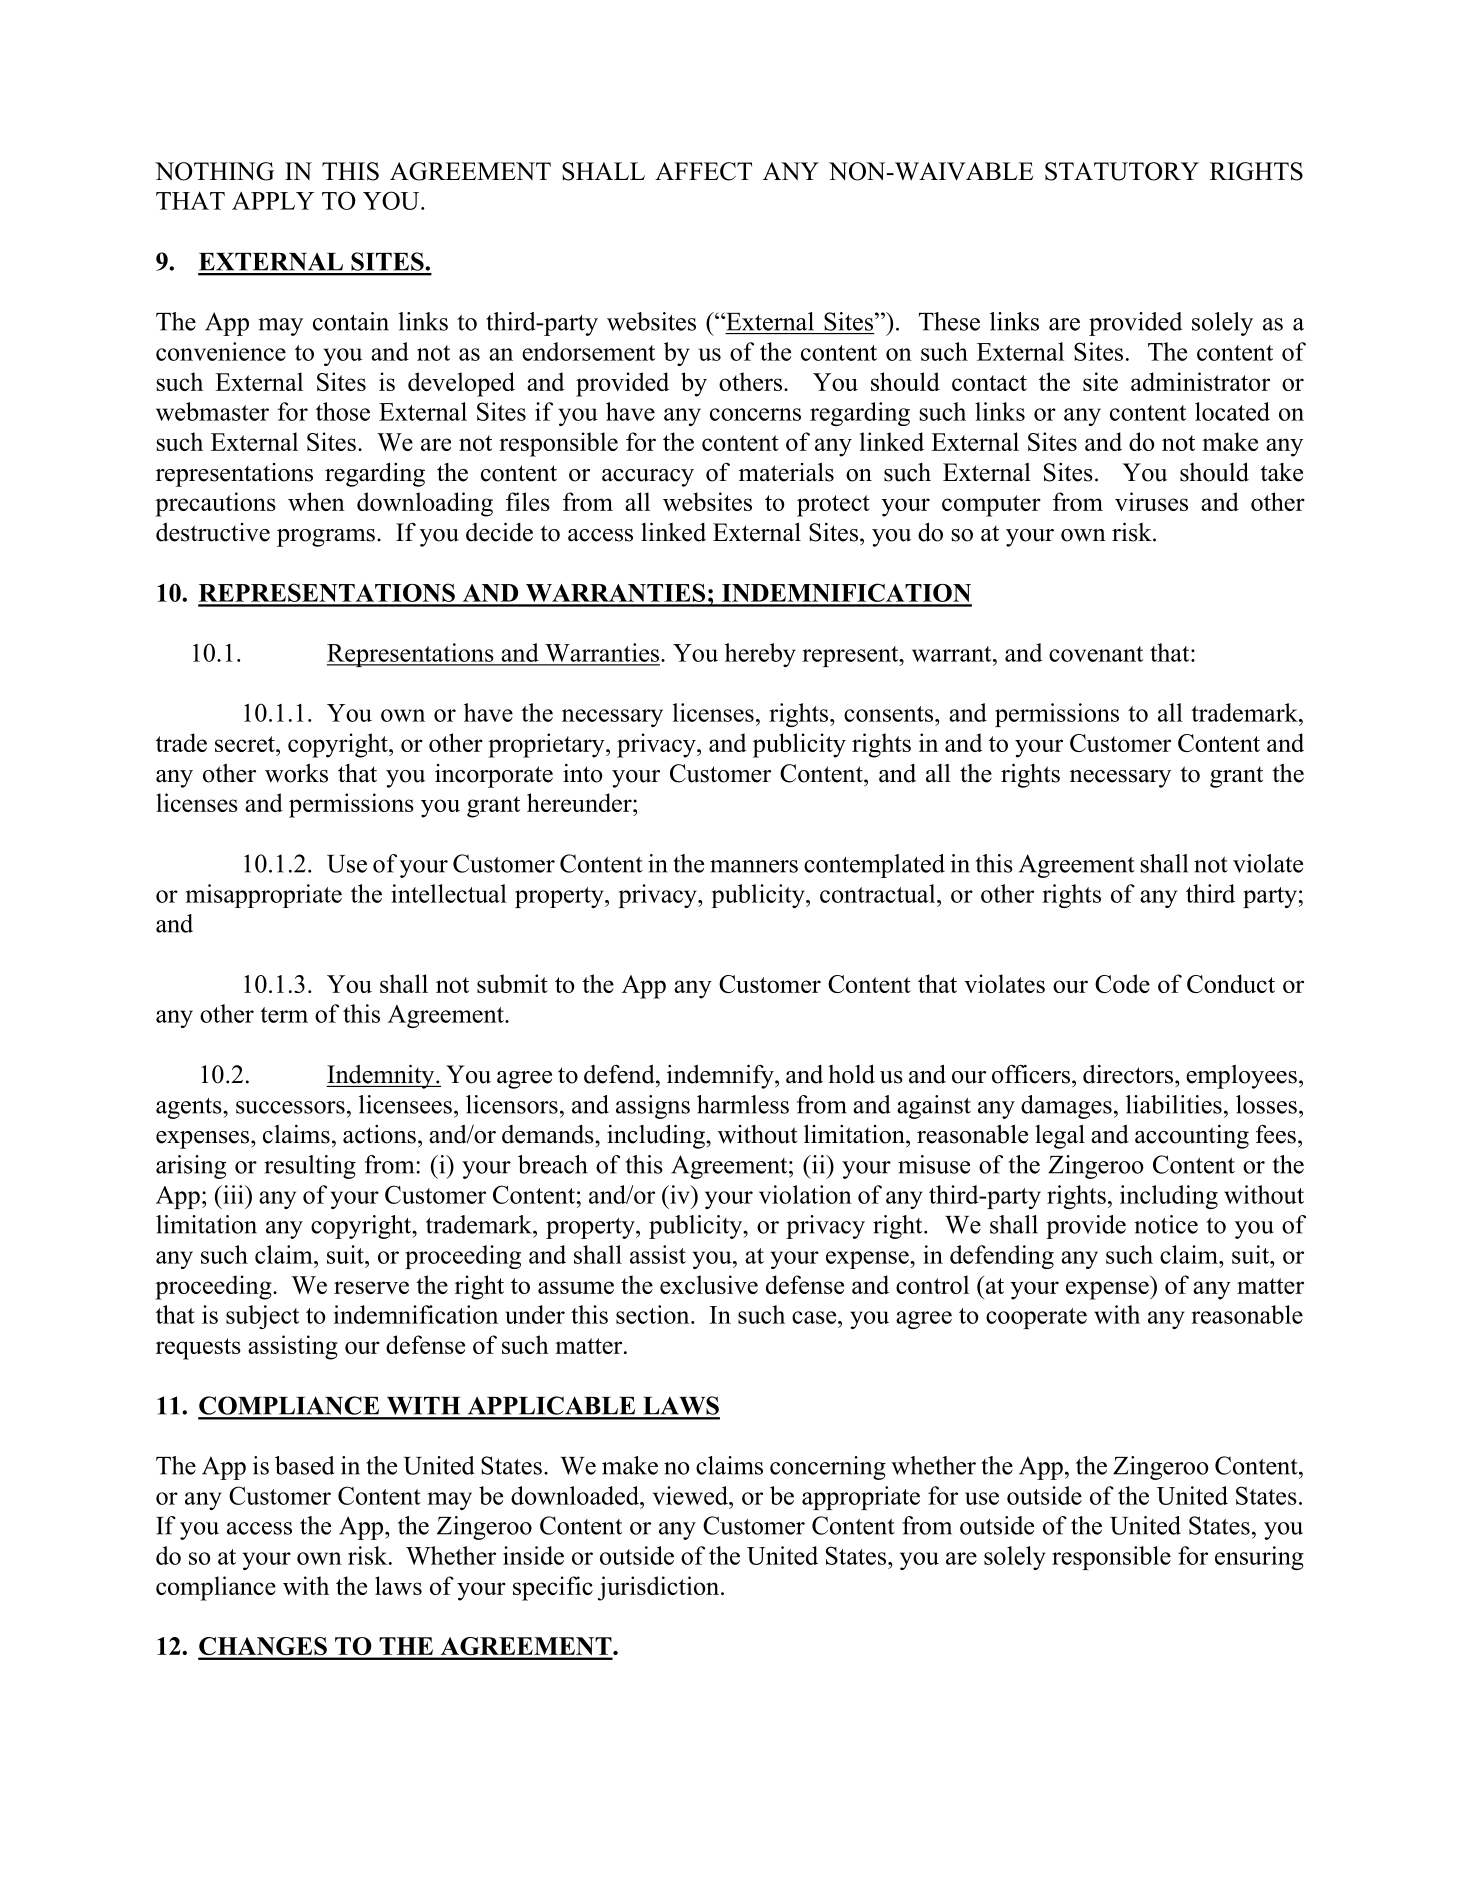 The height and width of the screenshot is (1885, 1457). What do you see at coordinates (805, 1194) in the screenshot?
I see `violation` at bounding box center [805, 1194].
